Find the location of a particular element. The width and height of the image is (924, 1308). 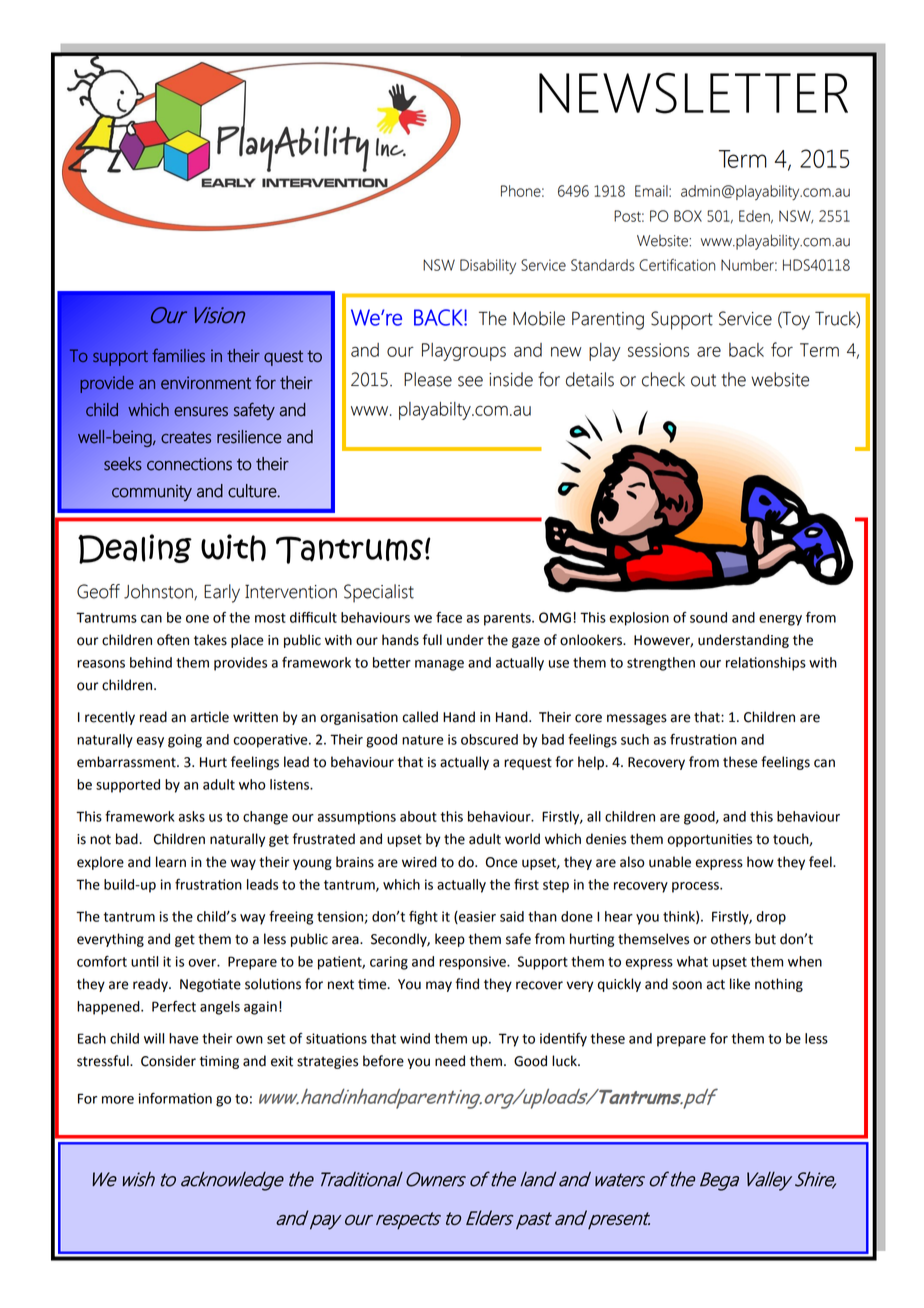

like is located at coordinates (740, 984).
